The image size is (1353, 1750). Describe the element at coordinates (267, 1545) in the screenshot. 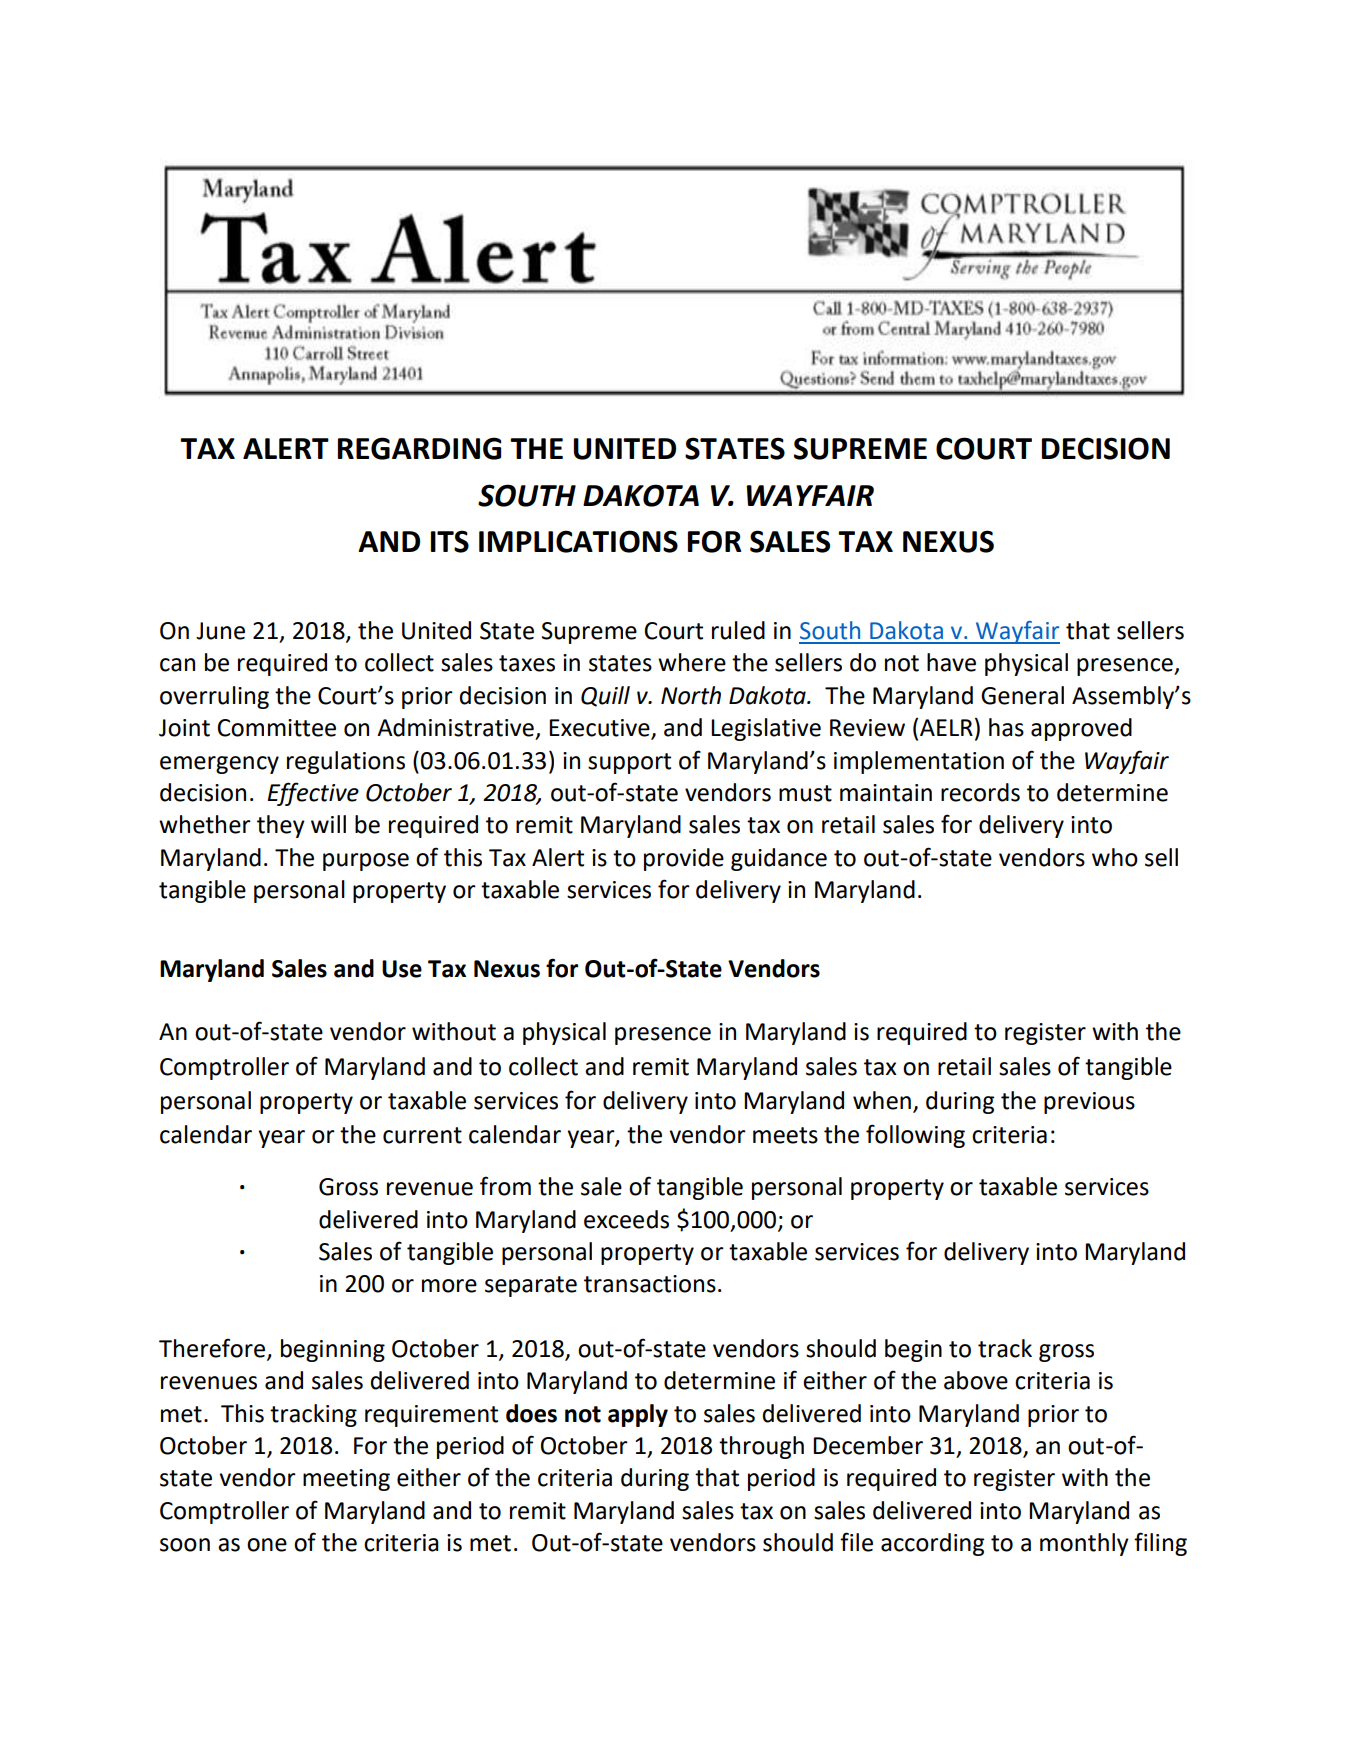

I see `one` at that location.
